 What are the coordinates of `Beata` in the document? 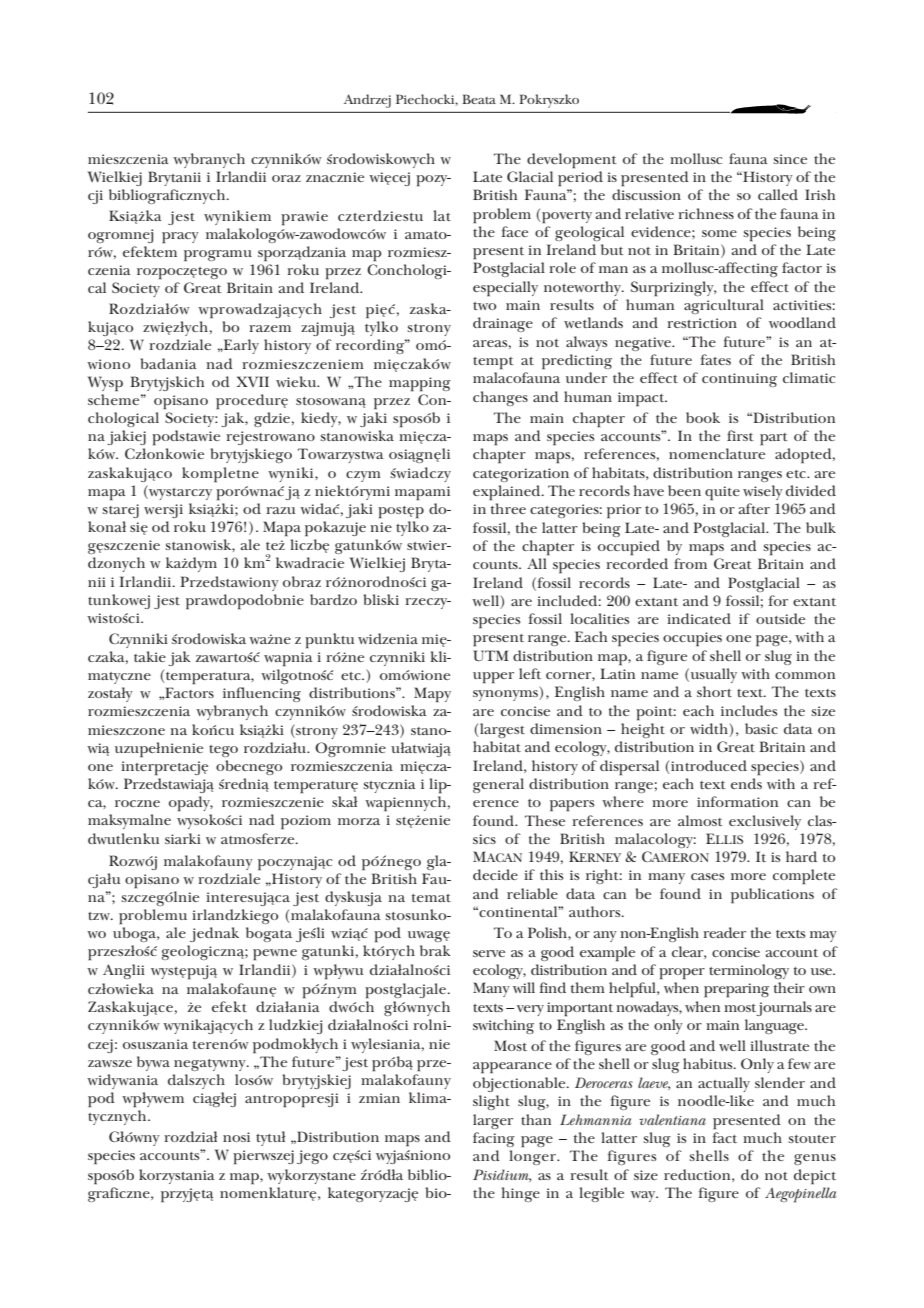 It's located at (479, 99).
